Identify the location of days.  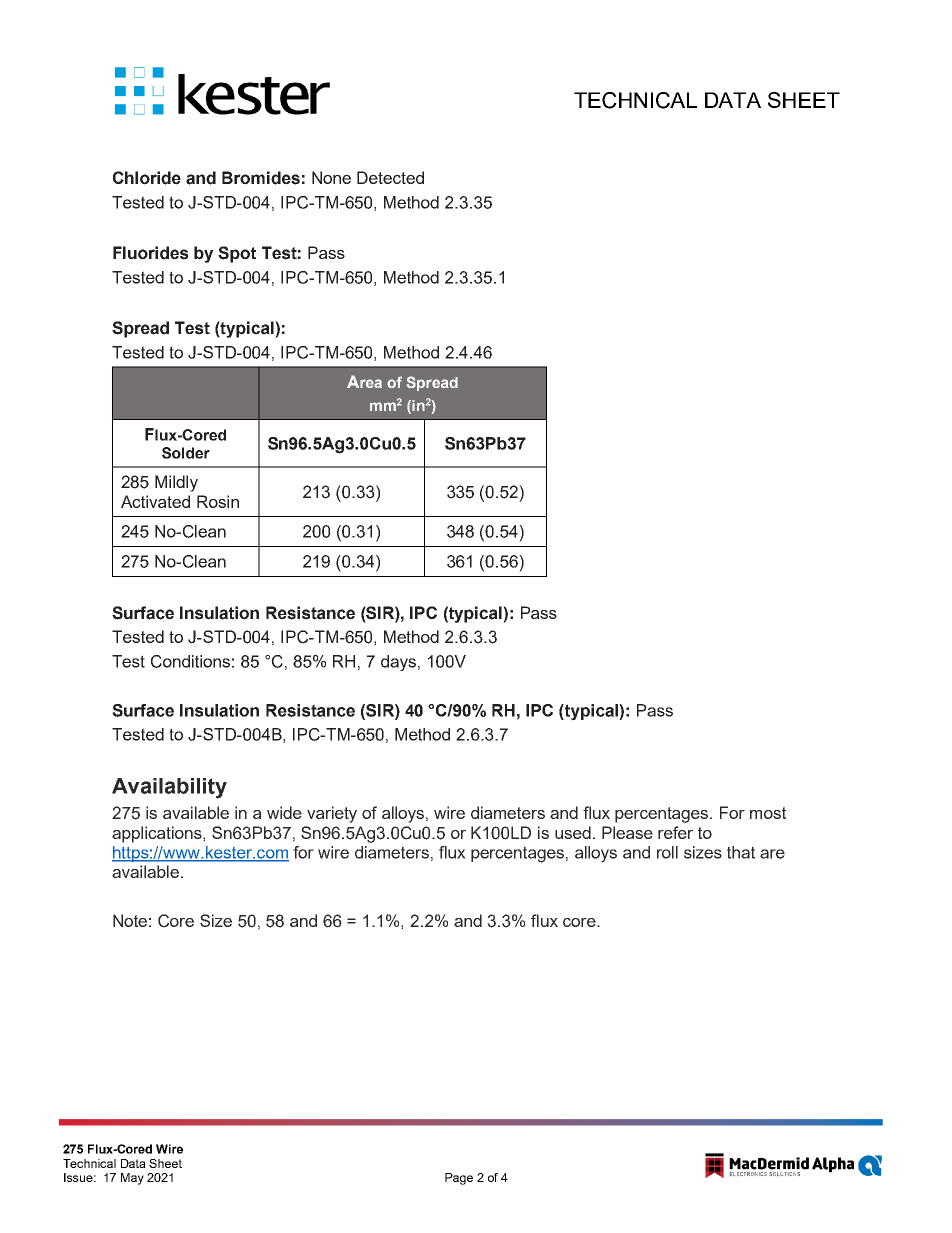
(398, 663).
